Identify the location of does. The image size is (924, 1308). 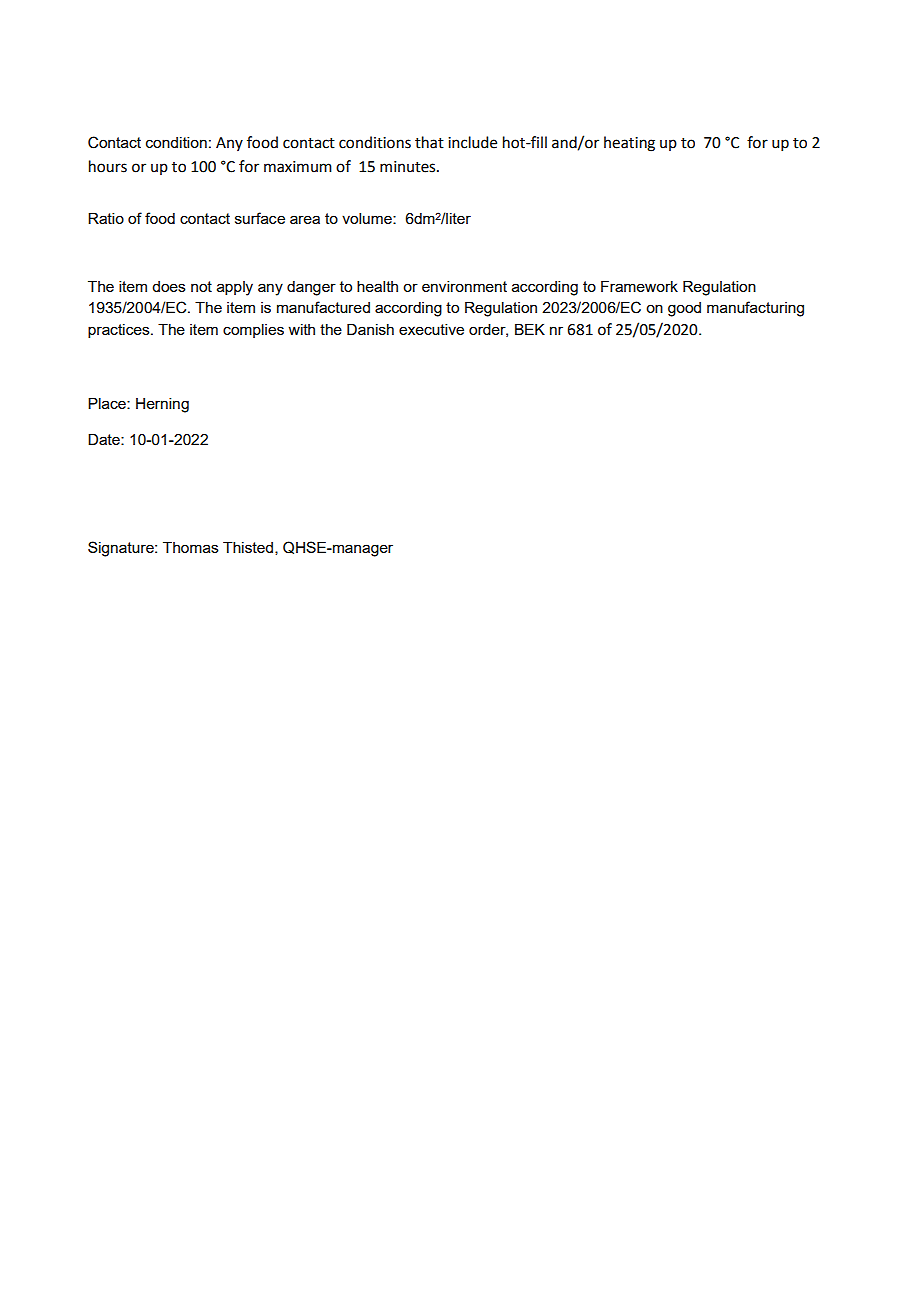
(169, 286).
